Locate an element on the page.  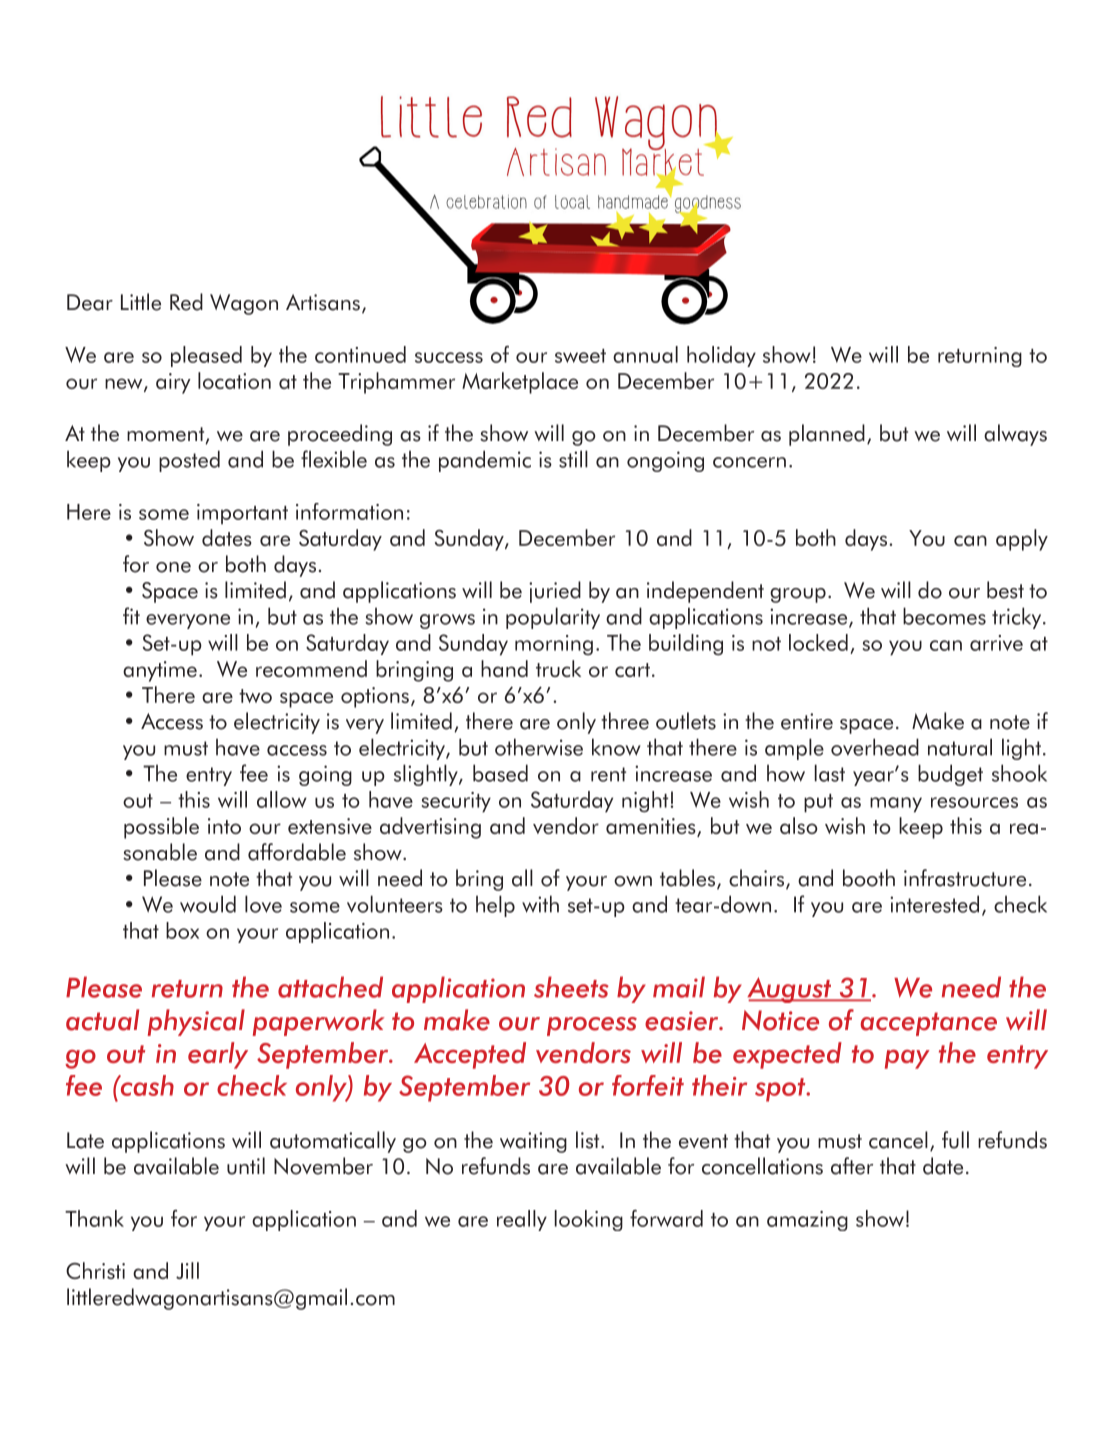
really is located at coordinates (522, 1220).
